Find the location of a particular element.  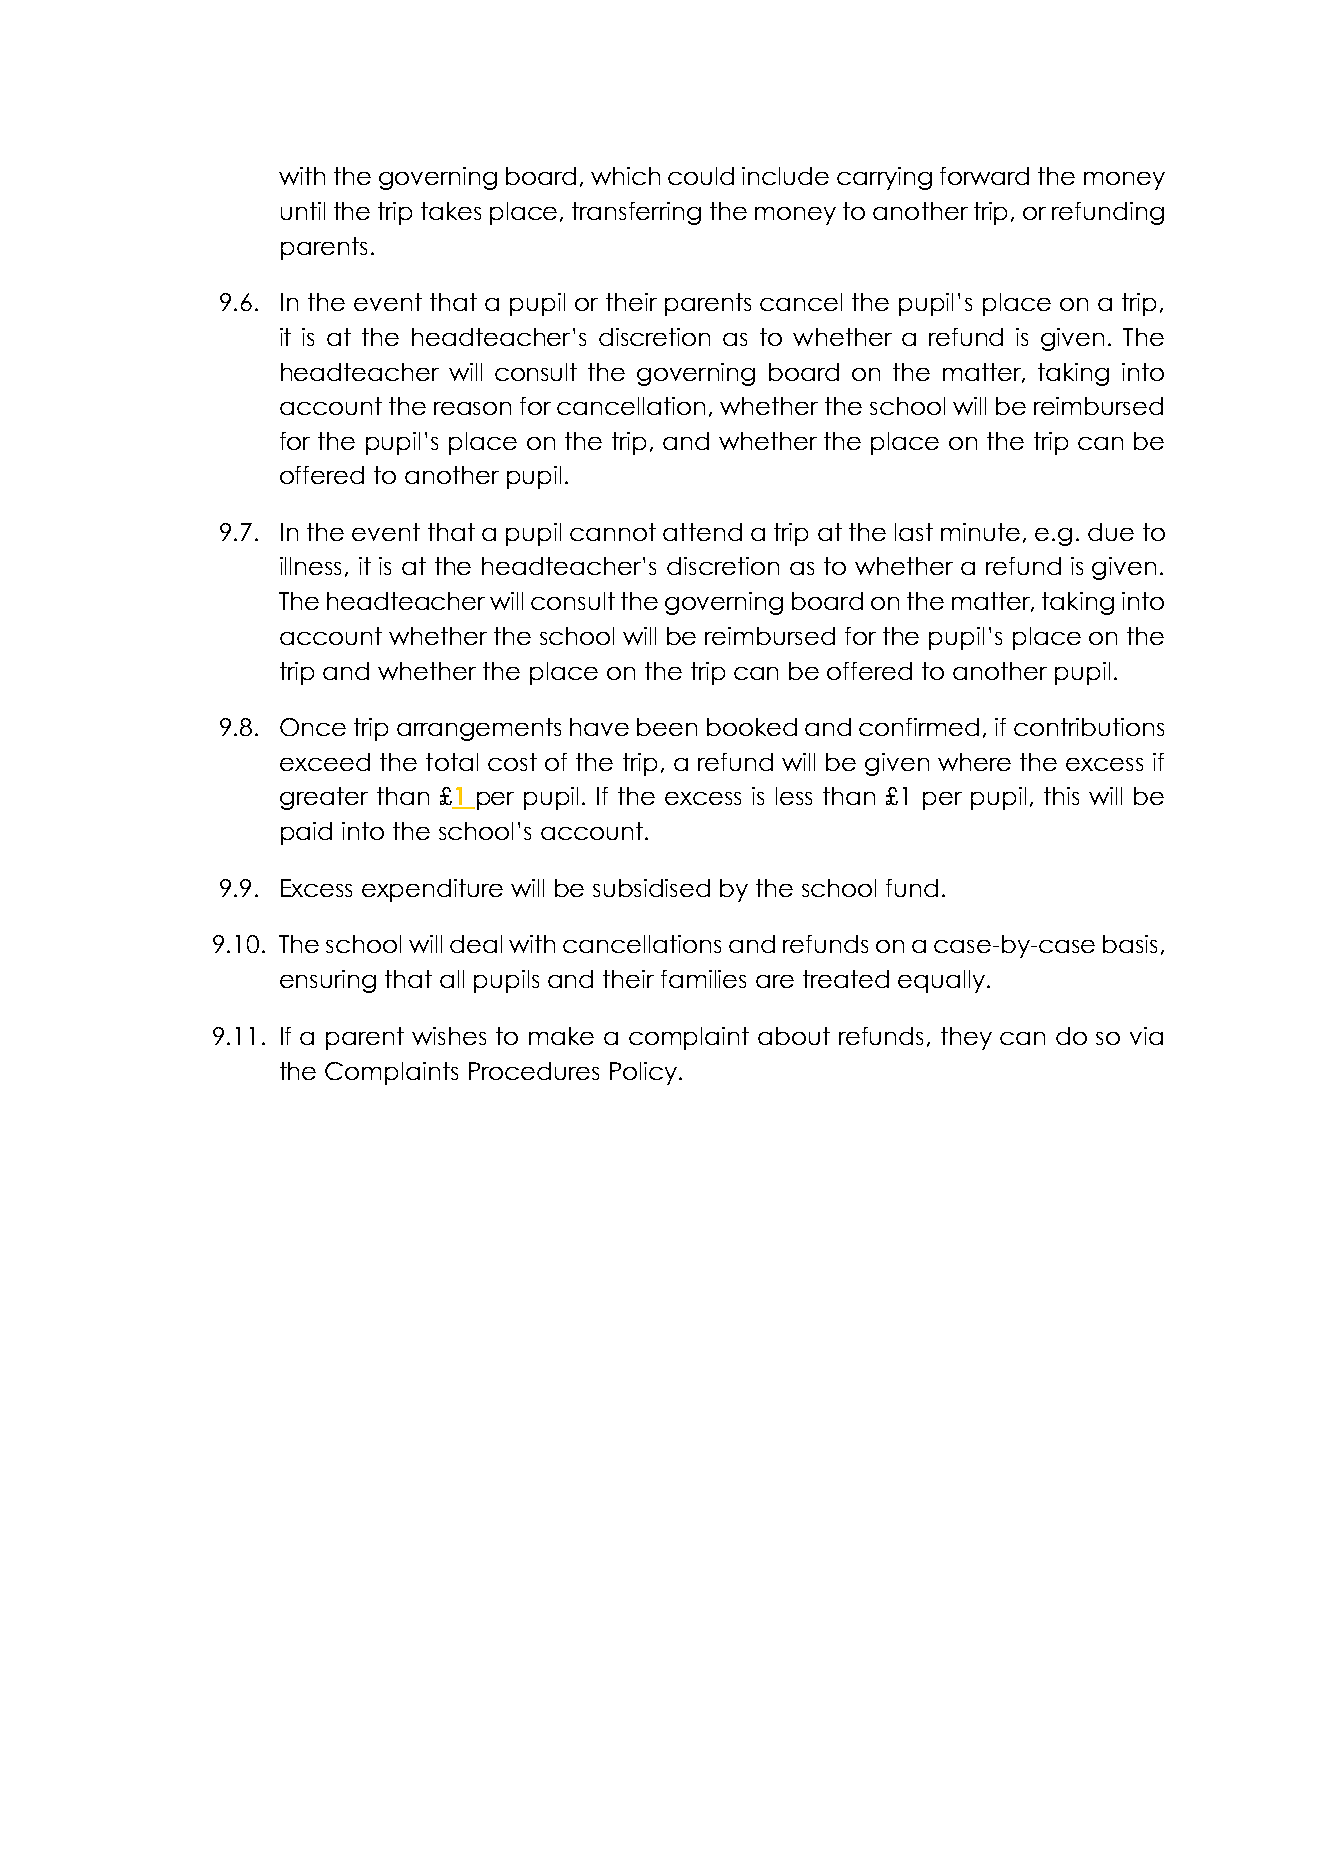

attend is located at coordinates (702, 532).
